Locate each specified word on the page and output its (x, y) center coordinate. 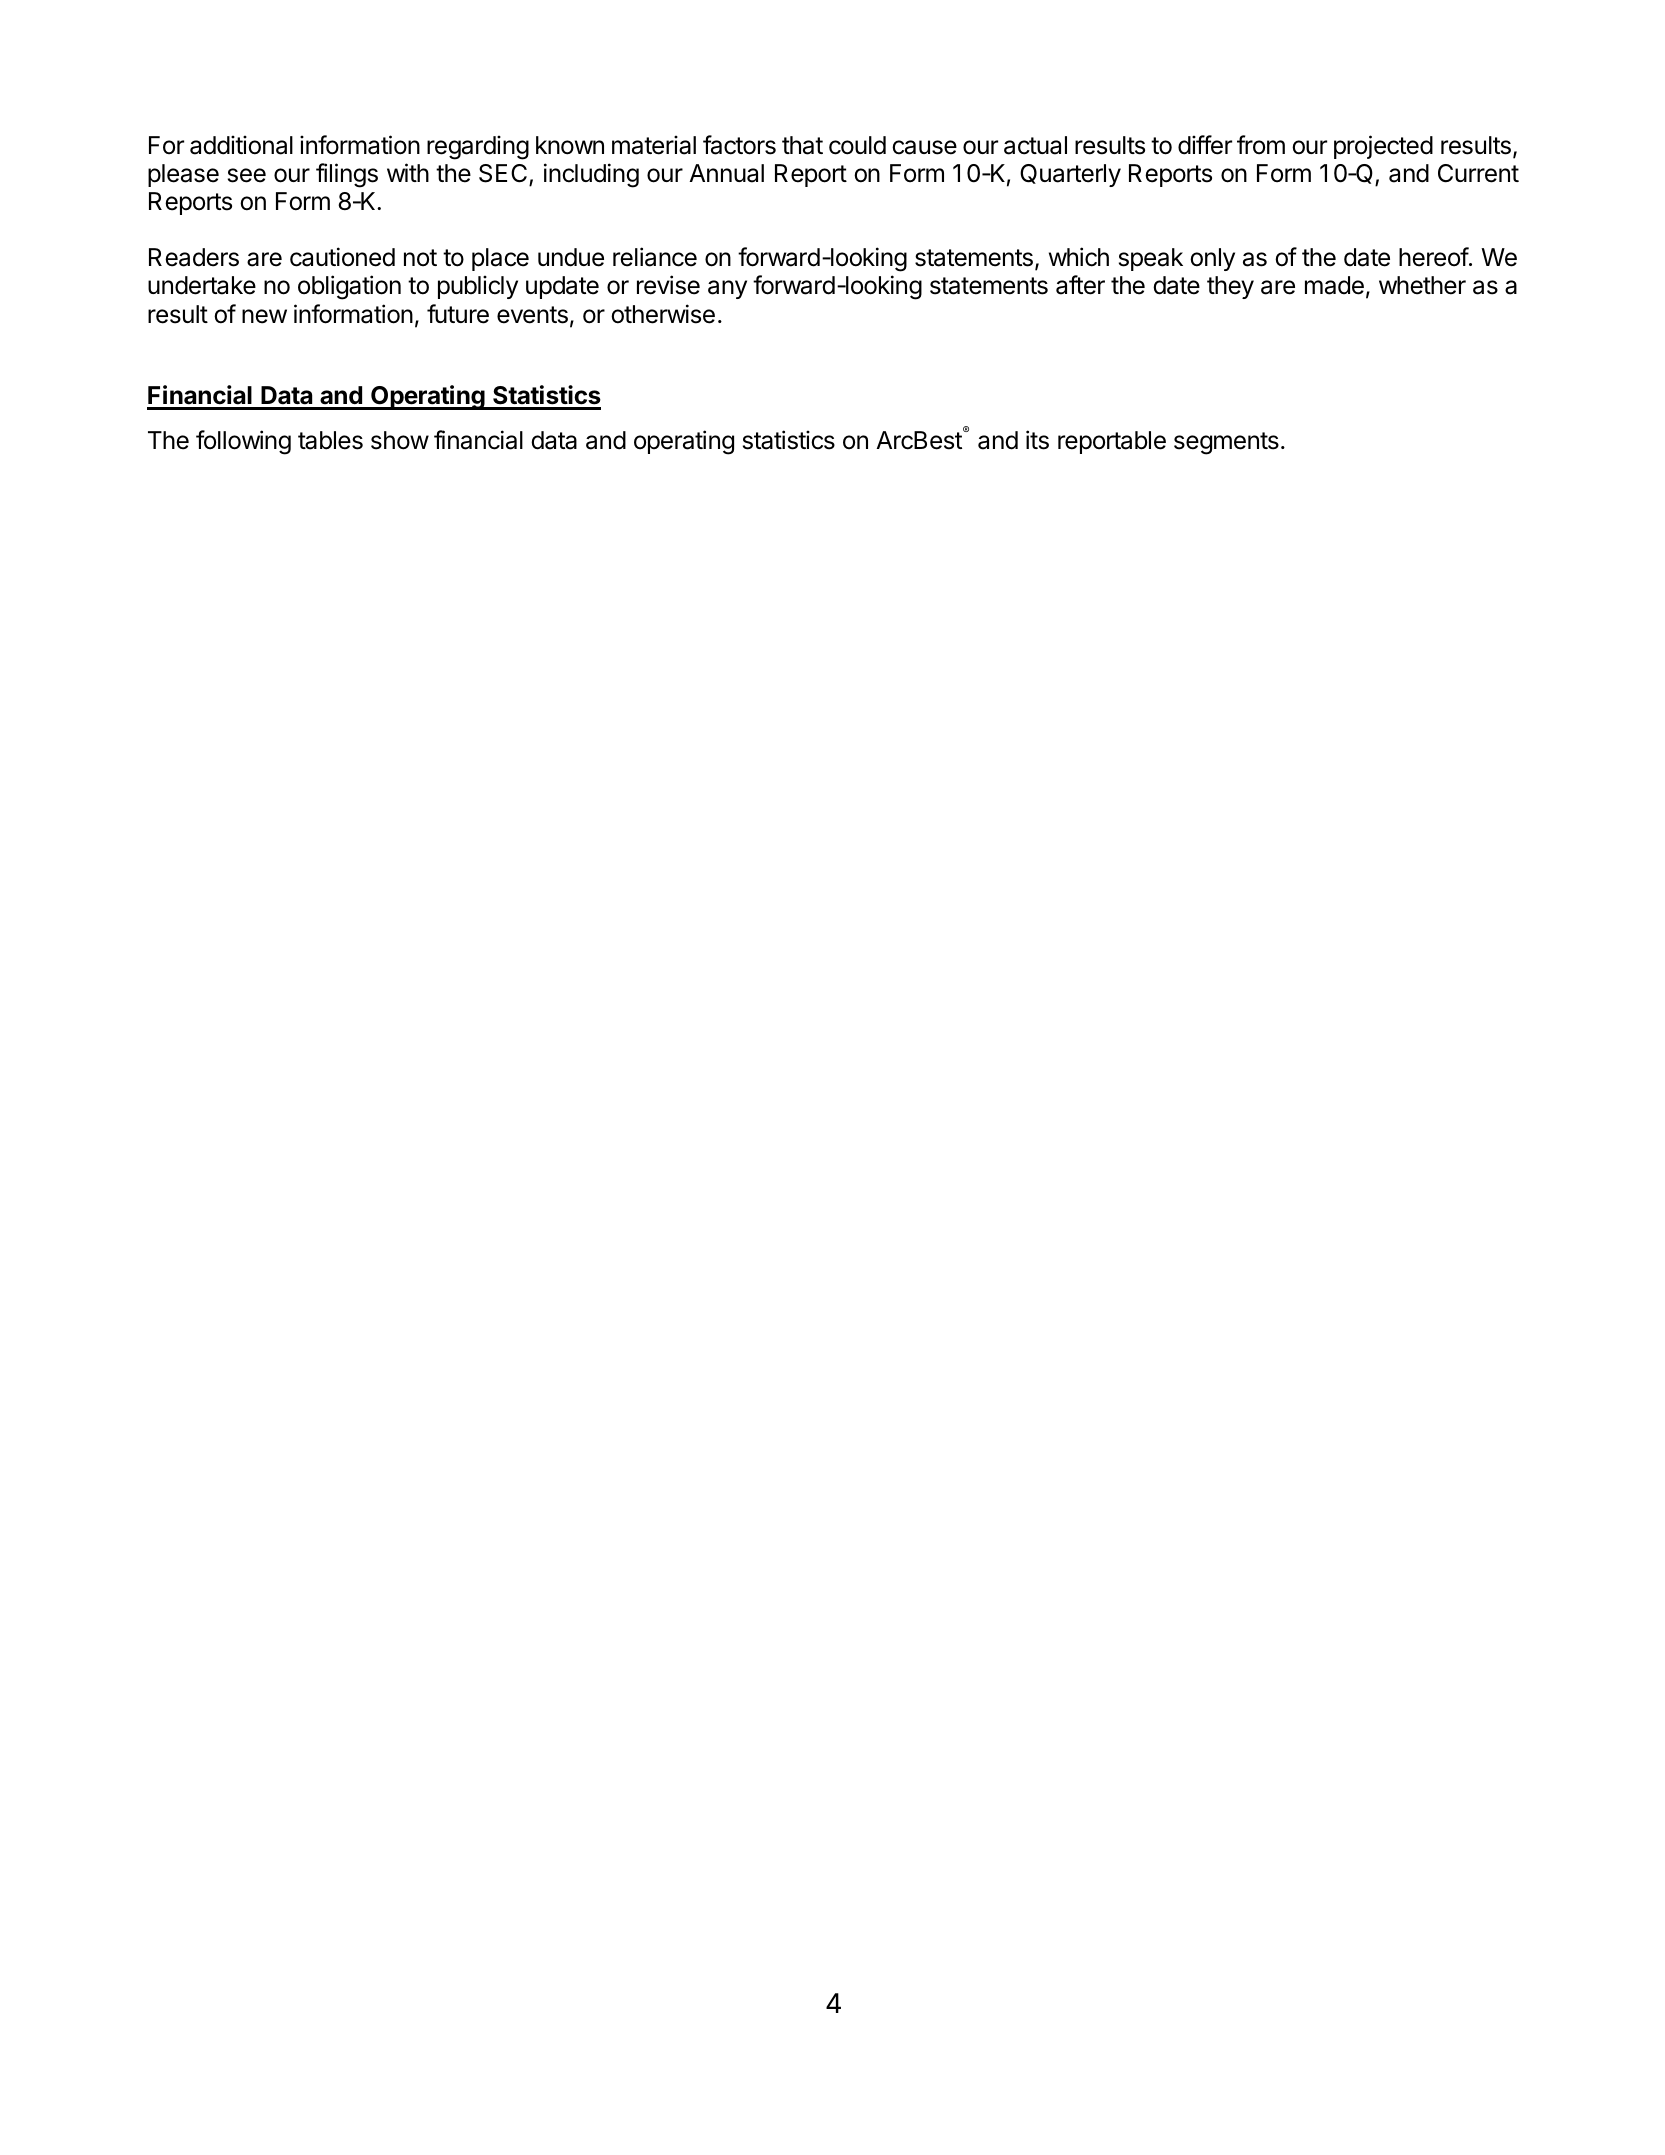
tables (330, 440)
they (1230, 287)
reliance (655, 257)
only (1212, 259)
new (264, 316)
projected (1383, 147)
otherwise (663, 314)
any (727, 289)
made (1334, 285)
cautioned (342, 257)
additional (241, 145)
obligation (349, 287)
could (857, 145)
